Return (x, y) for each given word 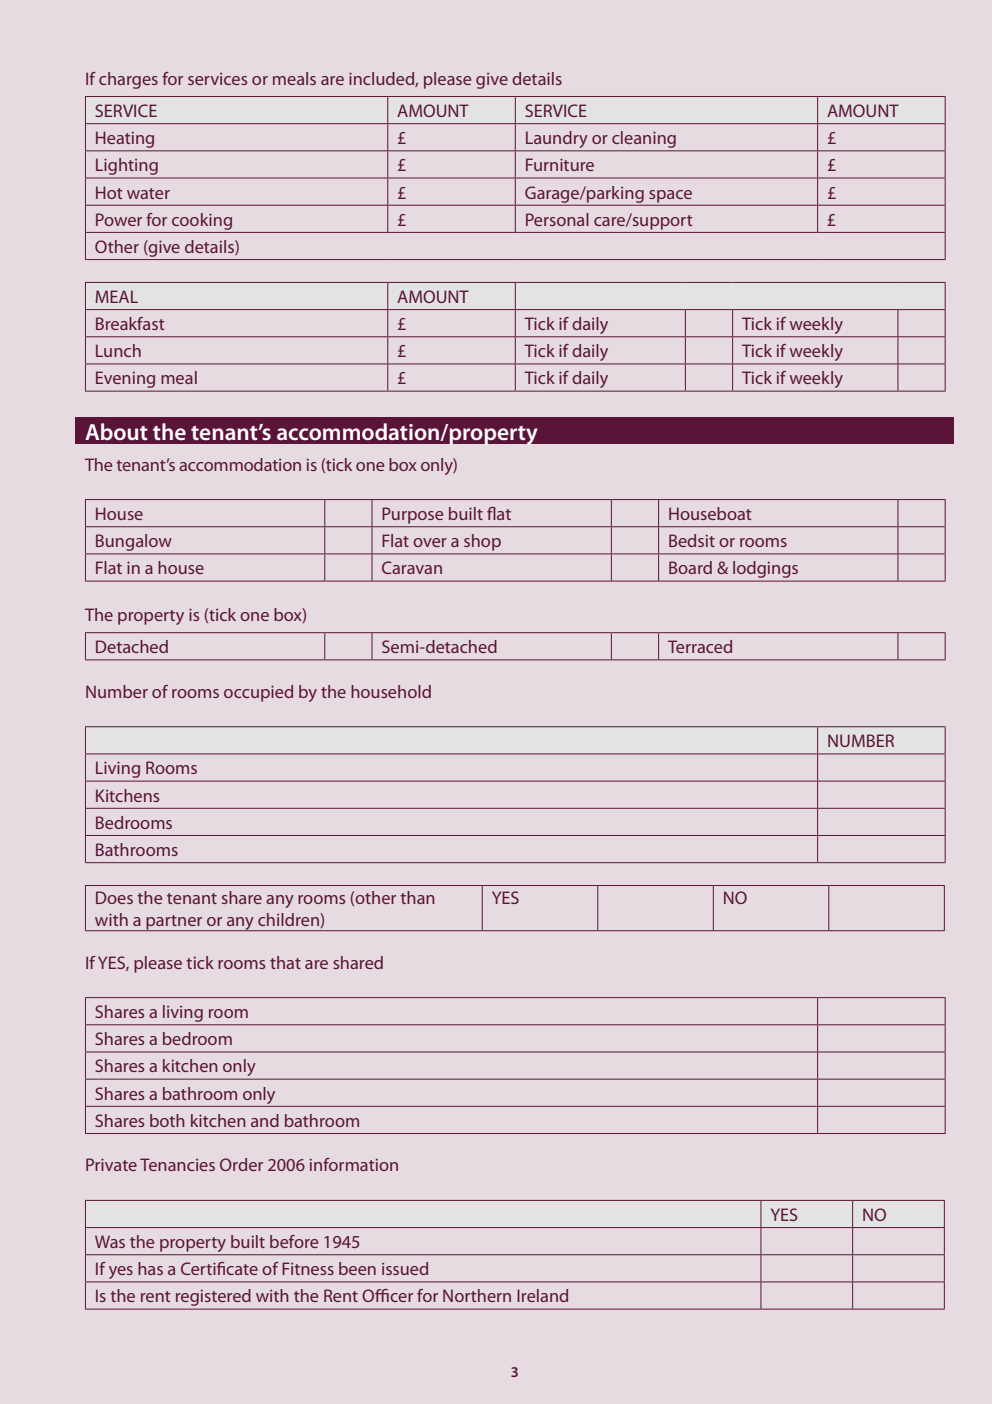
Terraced (700, 646)
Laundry (557, 141)
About (116, 431)
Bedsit (692, 540)
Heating (125, 140)
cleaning (644, 139)
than (417, 897)
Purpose (413, 515)
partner (174, 923)
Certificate (219, 1268)
